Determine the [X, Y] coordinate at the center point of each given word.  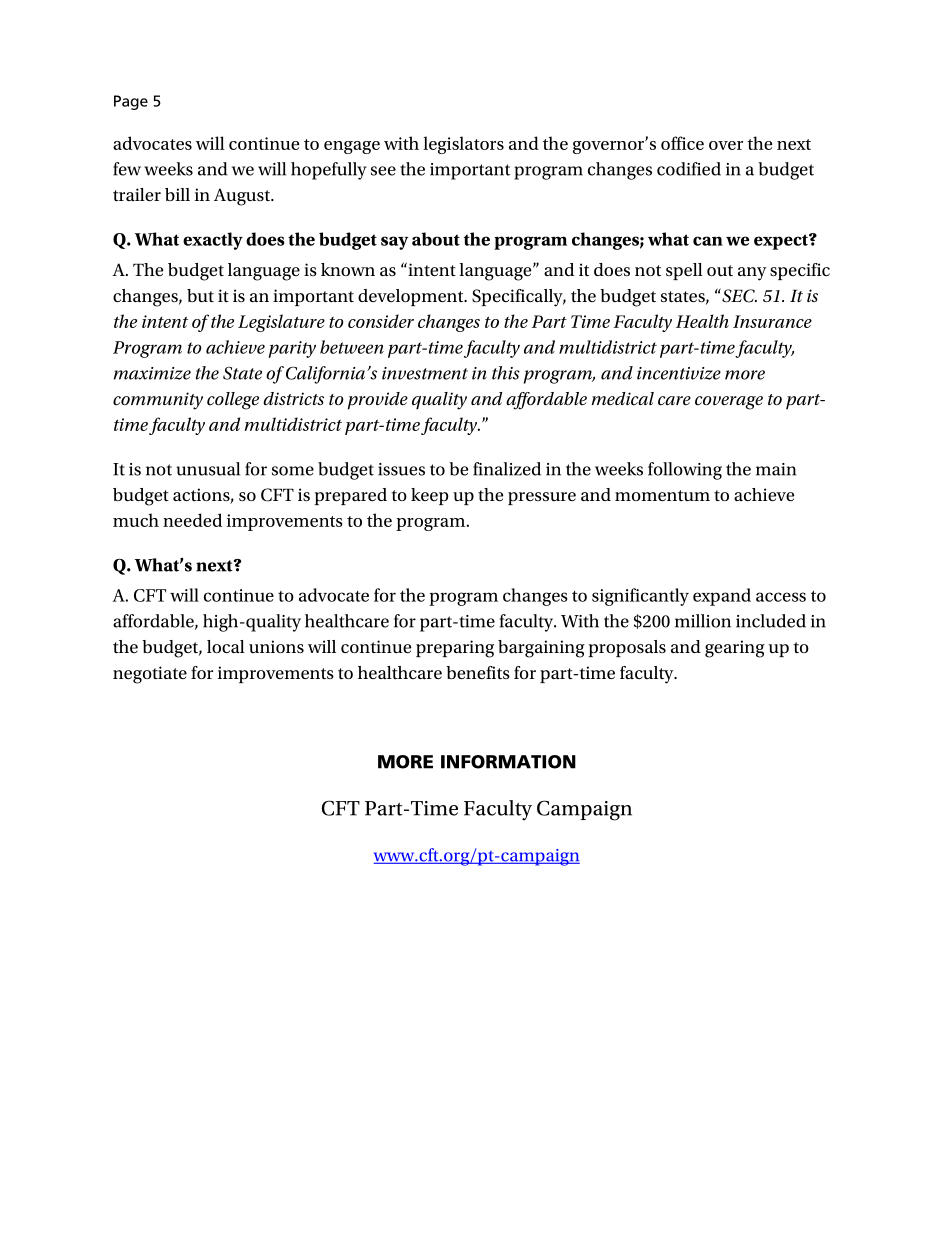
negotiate [150, 675]
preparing [455, 649]
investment [425, 373]
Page [131, 102]
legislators [463, 145]
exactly [213, 241]
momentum [662, 495]
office [682, 143]
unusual [208, 469]
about [436, 239]
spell [684, 271]
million [703, 621]
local [226, 646]
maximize [152, 373]
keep [430, 496]
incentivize [679, 373]
